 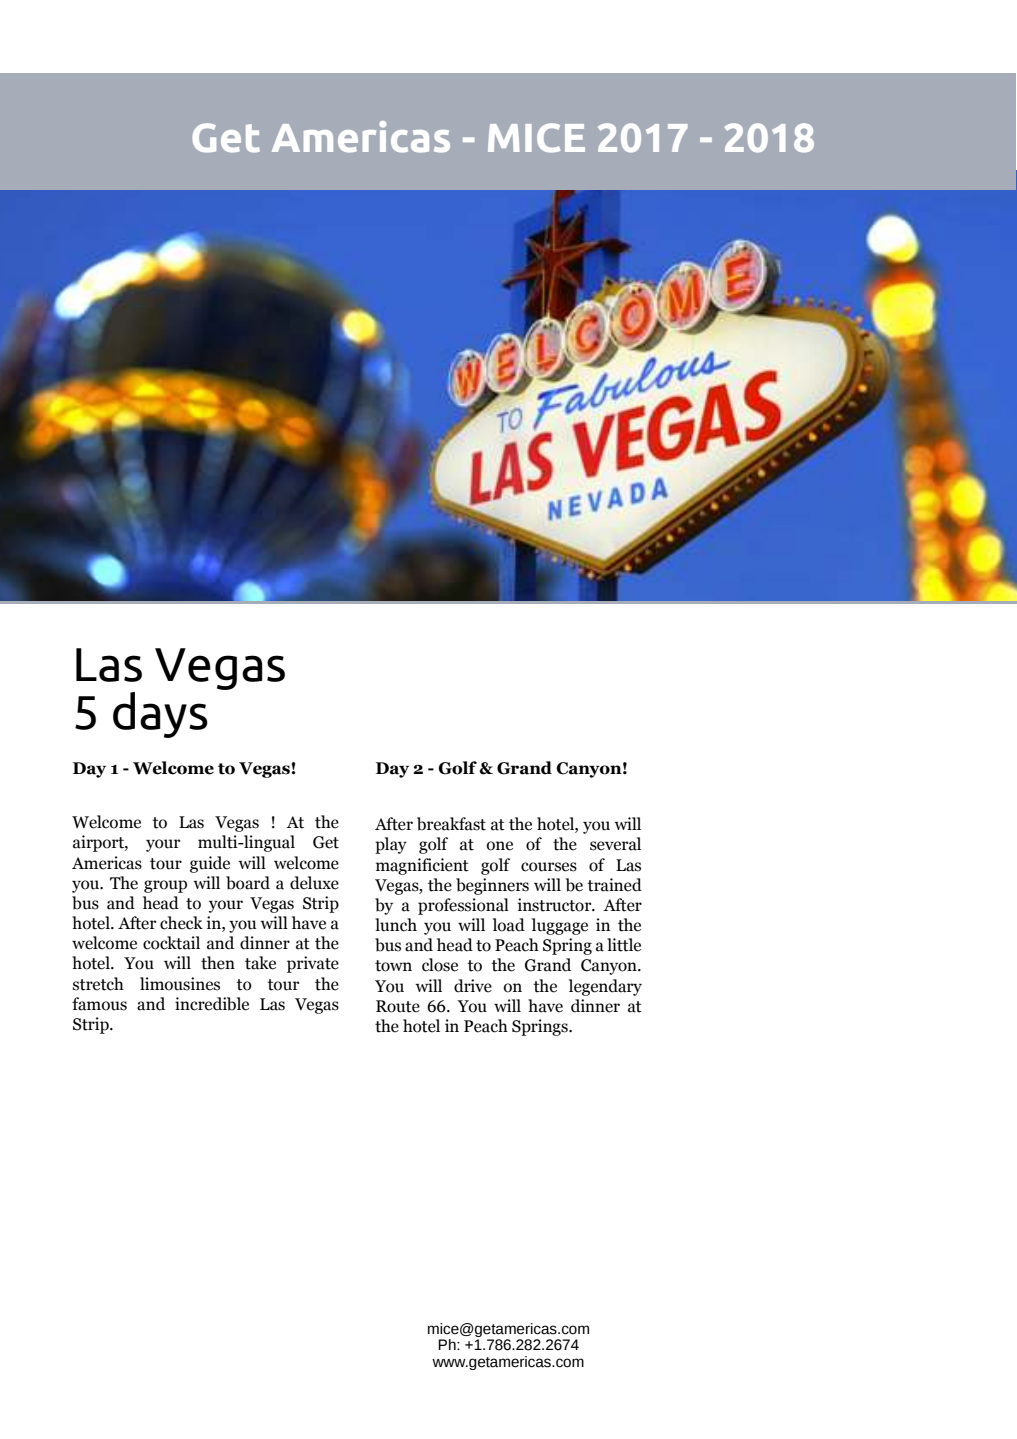 I want to click on several, so click(x=615, y=844).
